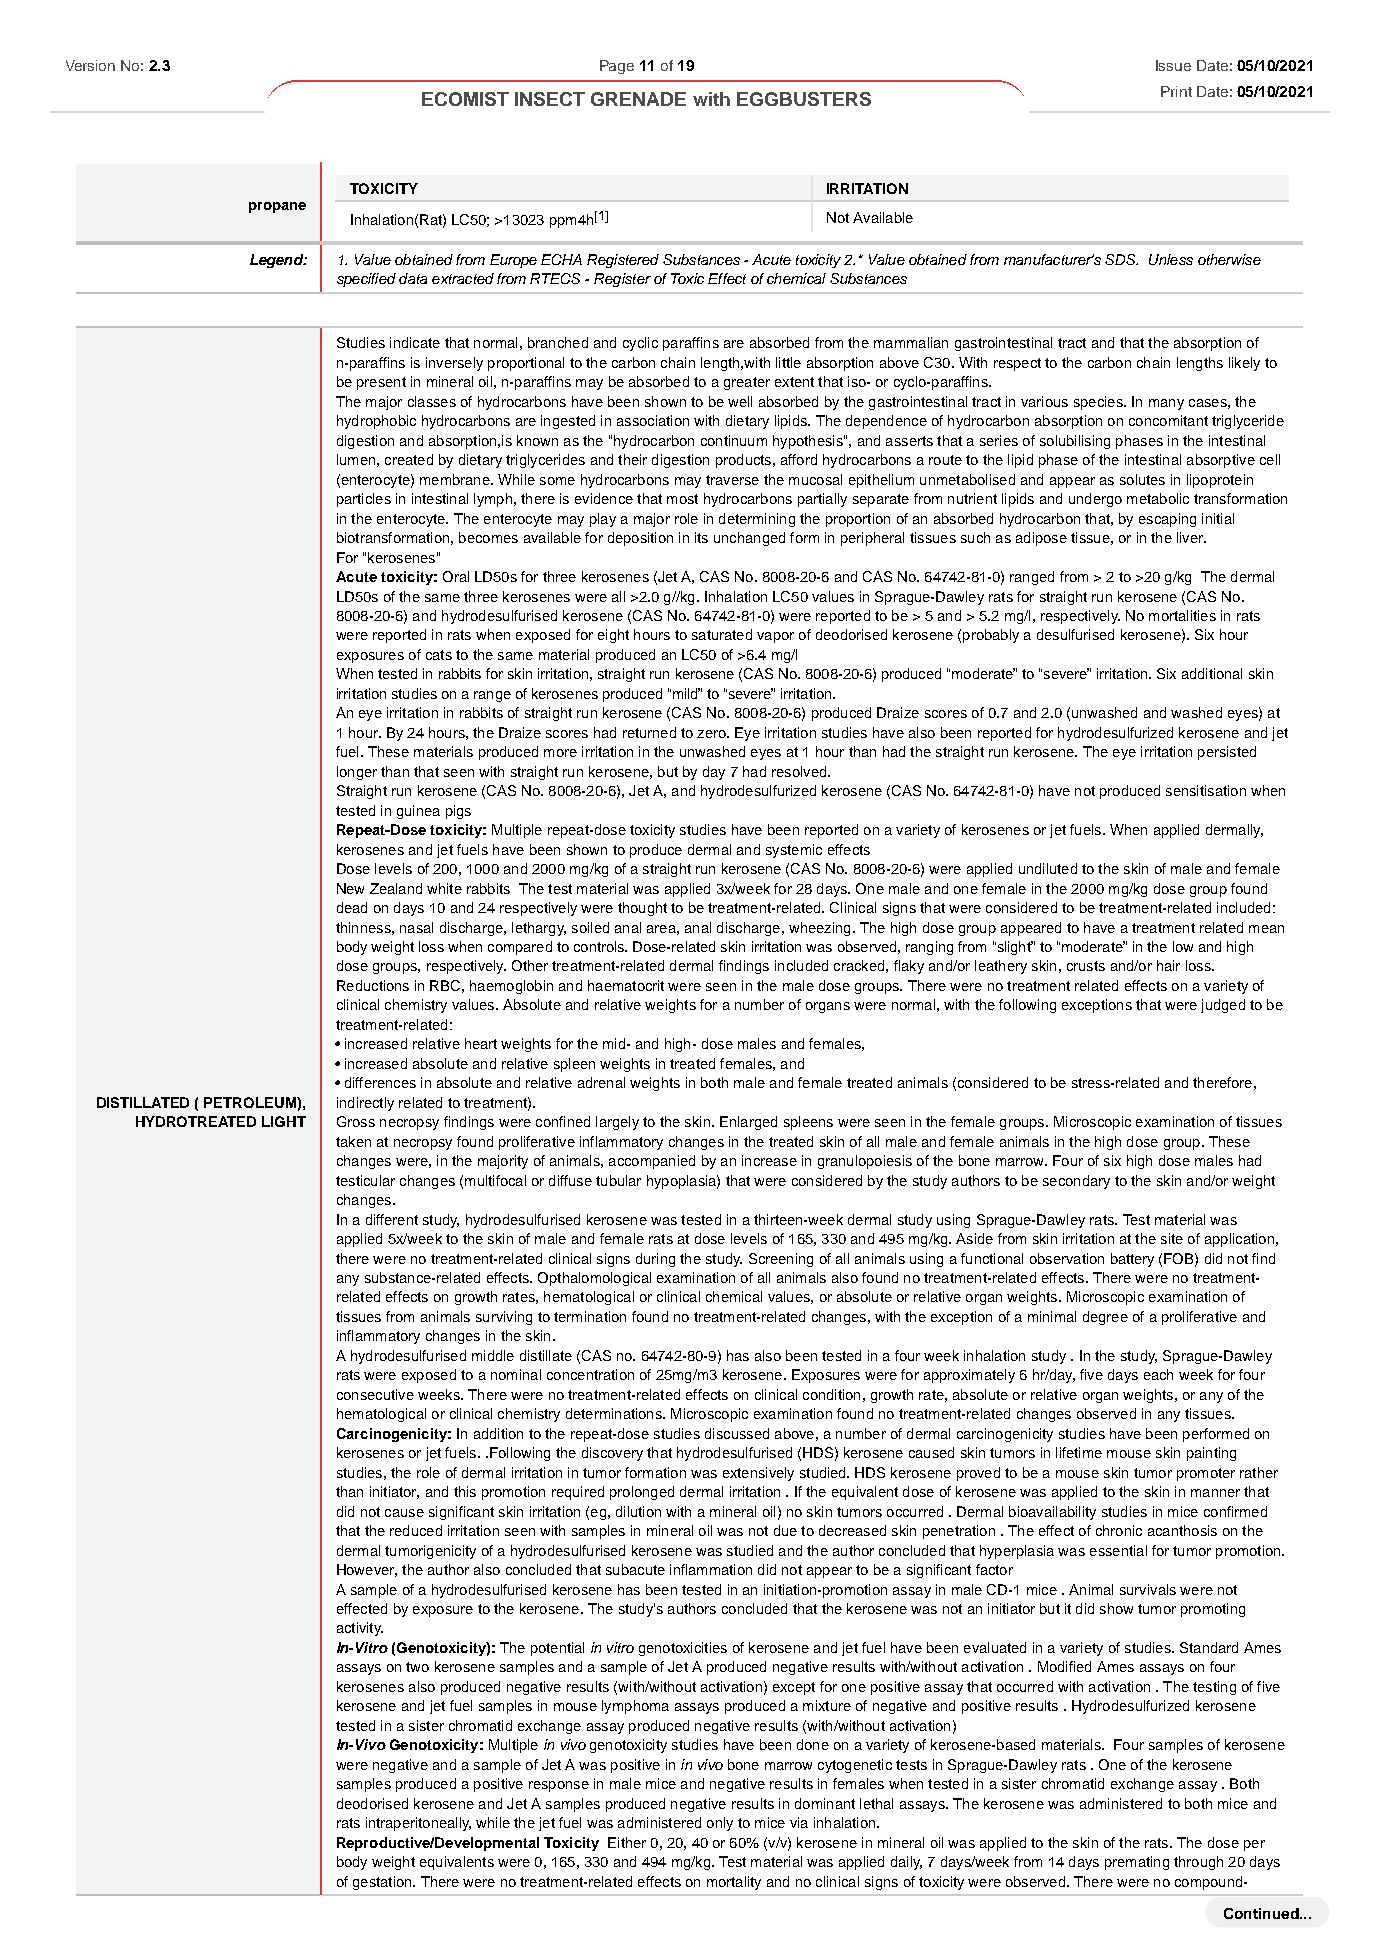 The image size is (1381, 1955). I want to click on GRENADE, so click(638, 99).
